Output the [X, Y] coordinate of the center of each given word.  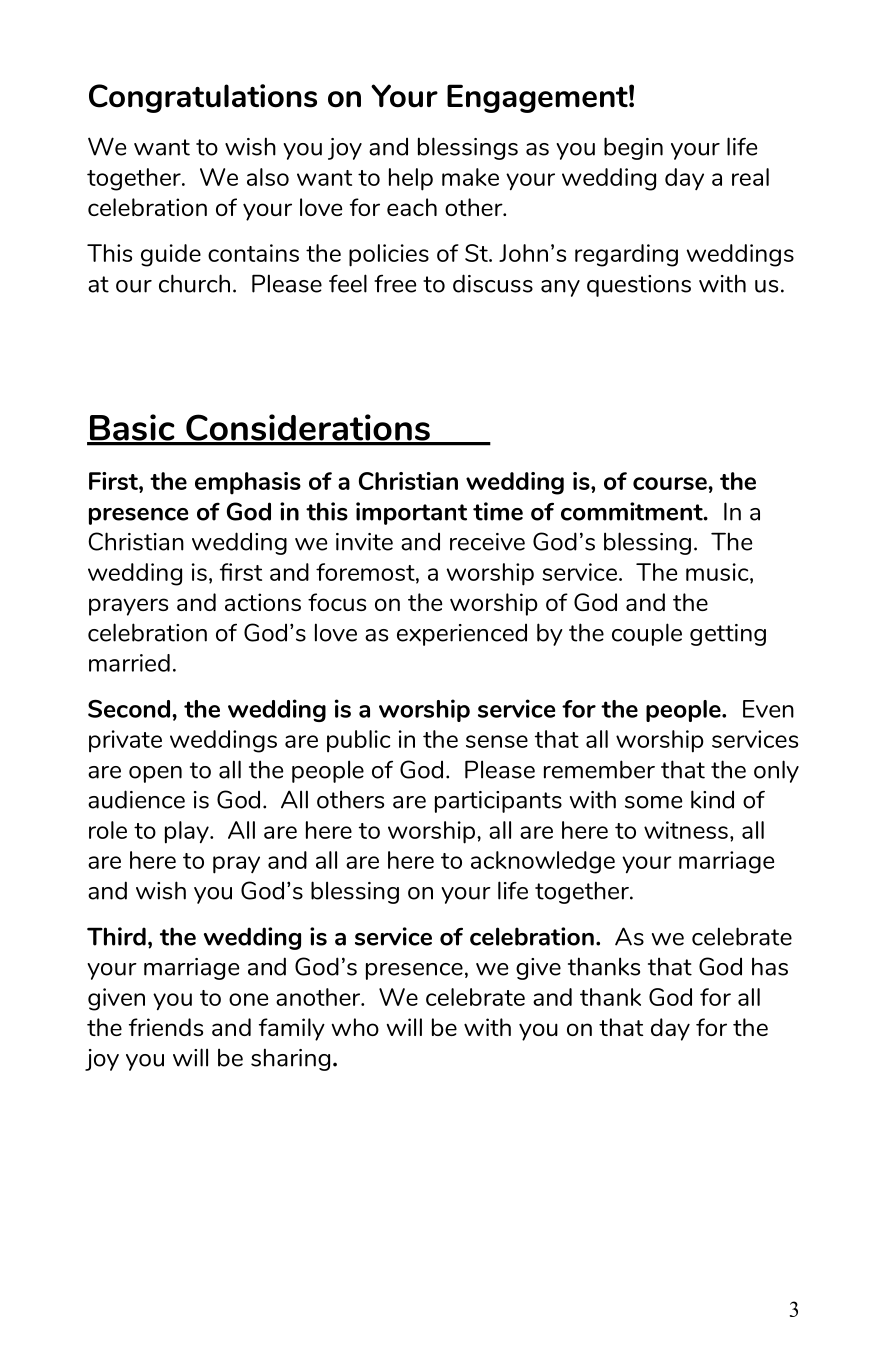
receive [487, 542]
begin [633, 148]
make [470, 177]
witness [686, 830]
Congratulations [203, 98]
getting [728, 635]
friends [166, 1027]
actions [263, 602]
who [355, 1027]
